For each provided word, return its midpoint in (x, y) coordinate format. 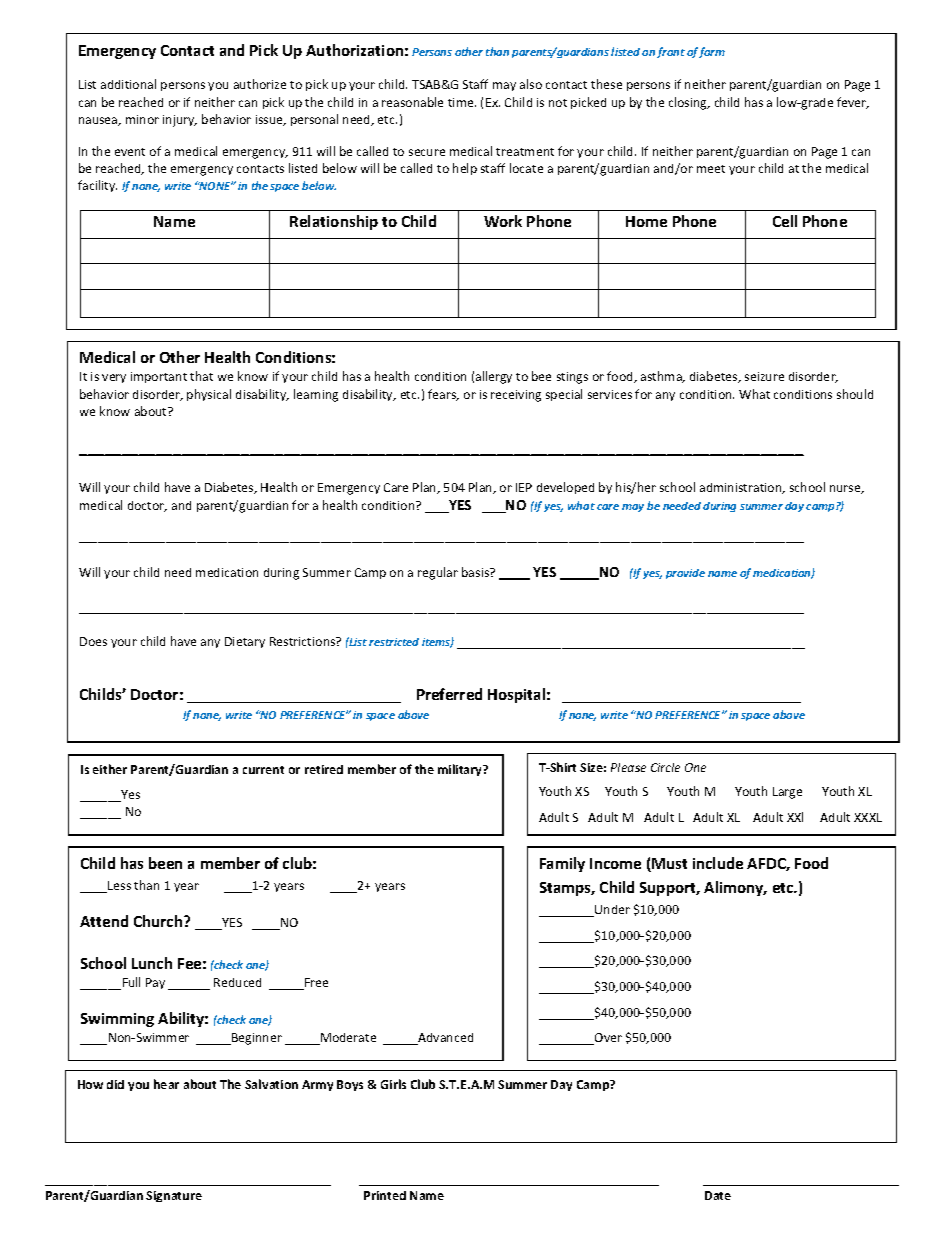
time (462, 102)
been (165, 863)
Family (562, 864)
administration (742, 488)
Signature (174, 1196)
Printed (385, 1195)
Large (787, 793)
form (712, 52)
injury (180, 121)
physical (209, 395)
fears (443, 395)
